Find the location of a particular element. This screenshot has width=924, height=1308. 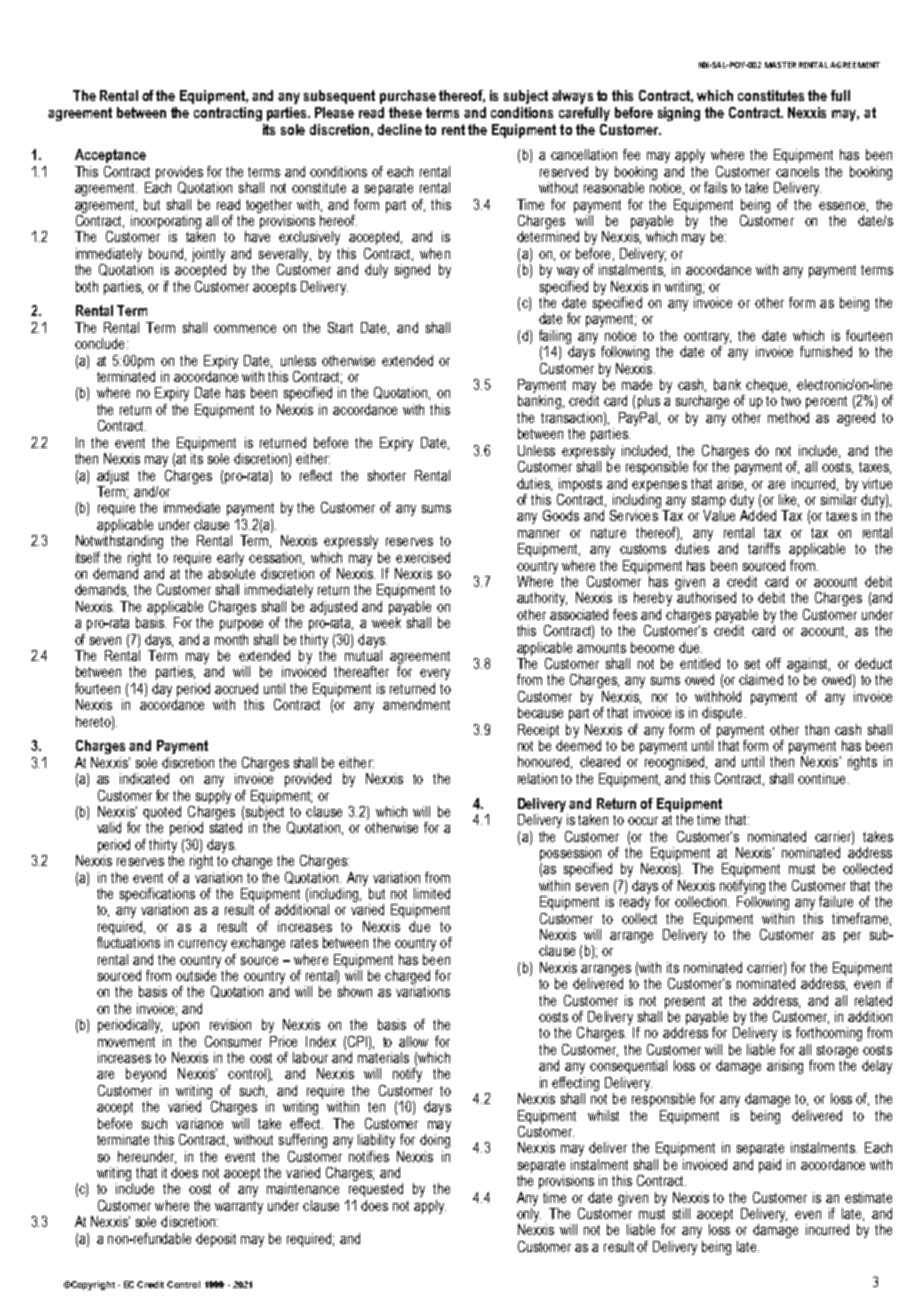

only is located at coordinates (529, 1215).
